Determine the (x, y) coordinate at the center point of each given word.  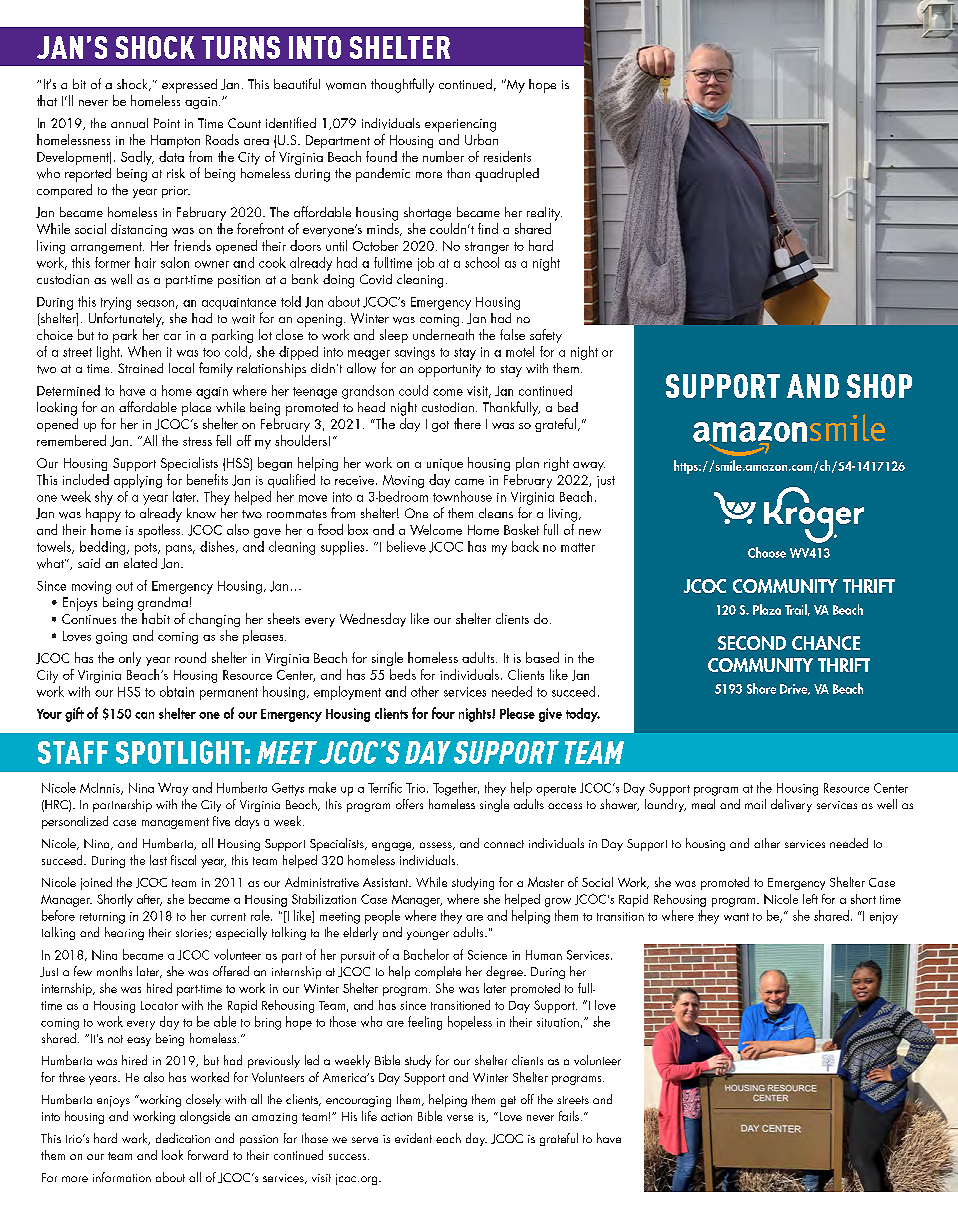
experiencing (460, 125)
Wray (173, 789)
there (467, 423)
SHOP (879, 386)
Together (456, 789)
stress (197, 441)
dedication (183, 1138)
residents (507, 156)
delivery (791, 805)
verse (460, 1118)
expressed (189, 86)
